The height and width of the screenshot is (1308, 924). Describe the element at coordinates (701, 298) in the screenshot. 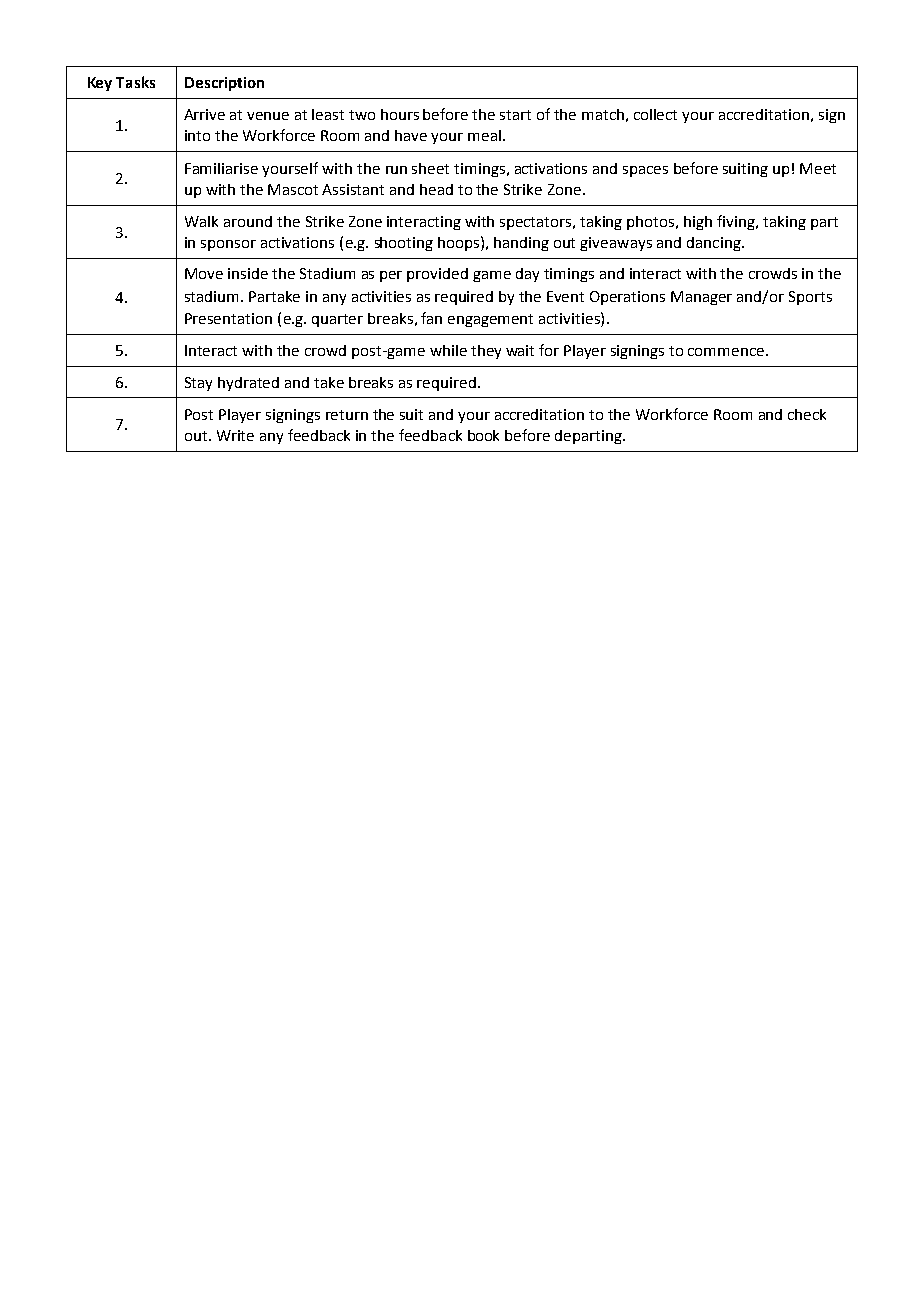

I see `Manager` at that location.
